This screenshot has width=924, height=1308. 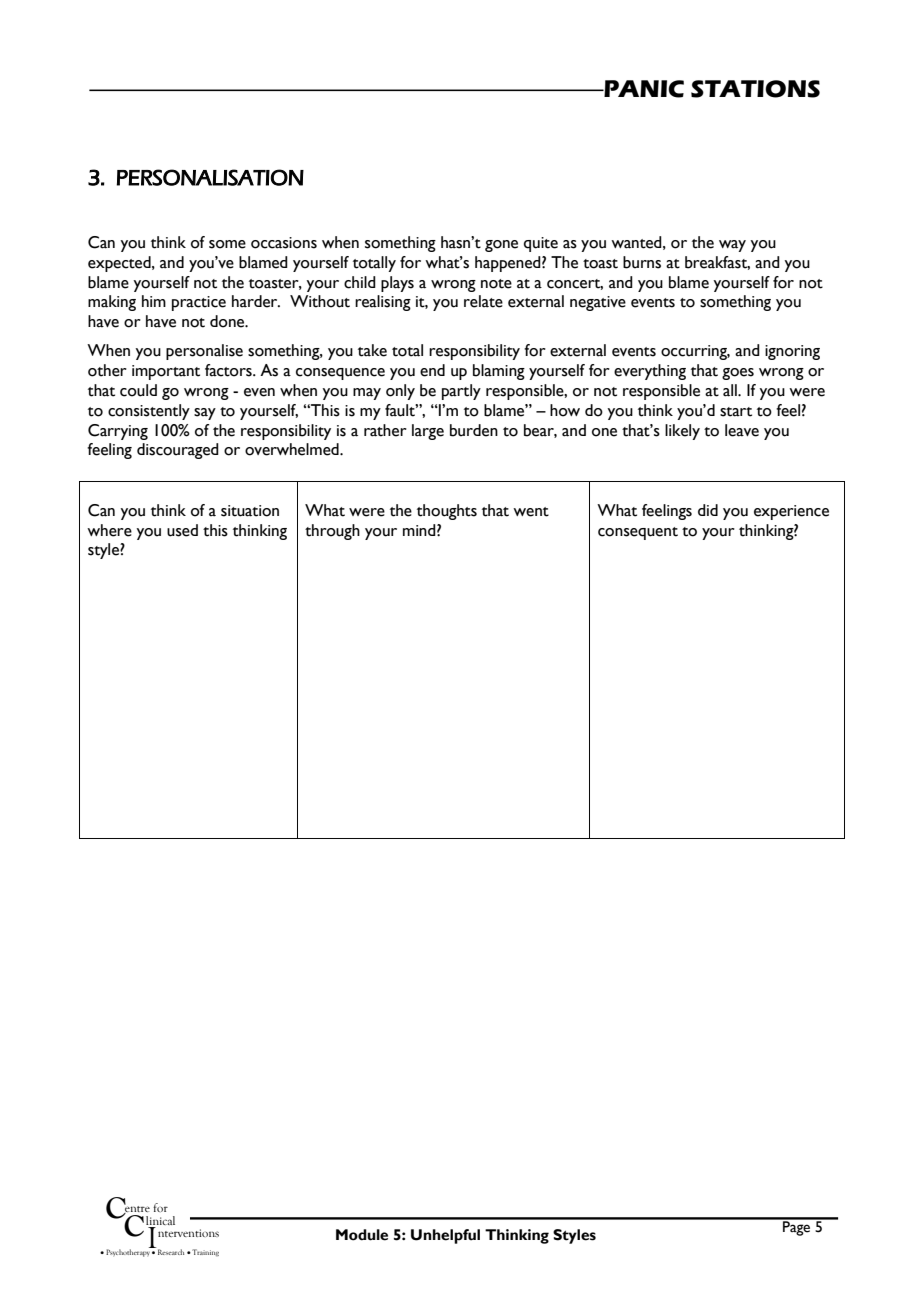 What do you see at coordinates (755, 89) in the screenshot?
I see `STATIONS` at bounding box center [755, 89].
